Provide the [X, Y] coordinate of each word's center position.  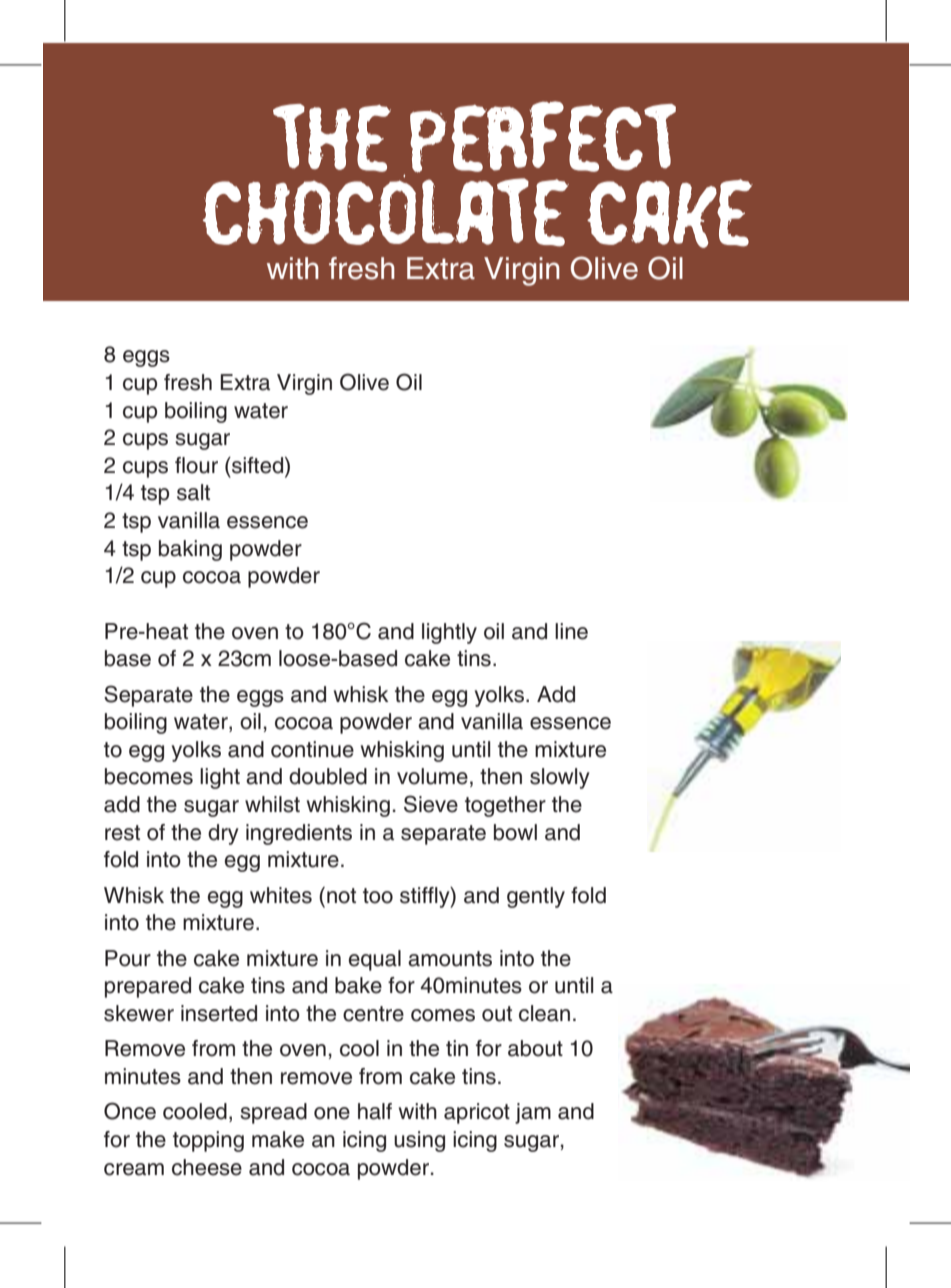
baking [190, 550]
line [571, 631]
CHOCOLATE [386, 209]
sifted [258, 466]
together [505, 806]
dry [223, 834]
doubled [328, 776]
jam [533, 1113]
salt [193, 492]
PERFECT [543, 137]
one [332, 1113]
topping [208, 1141]
